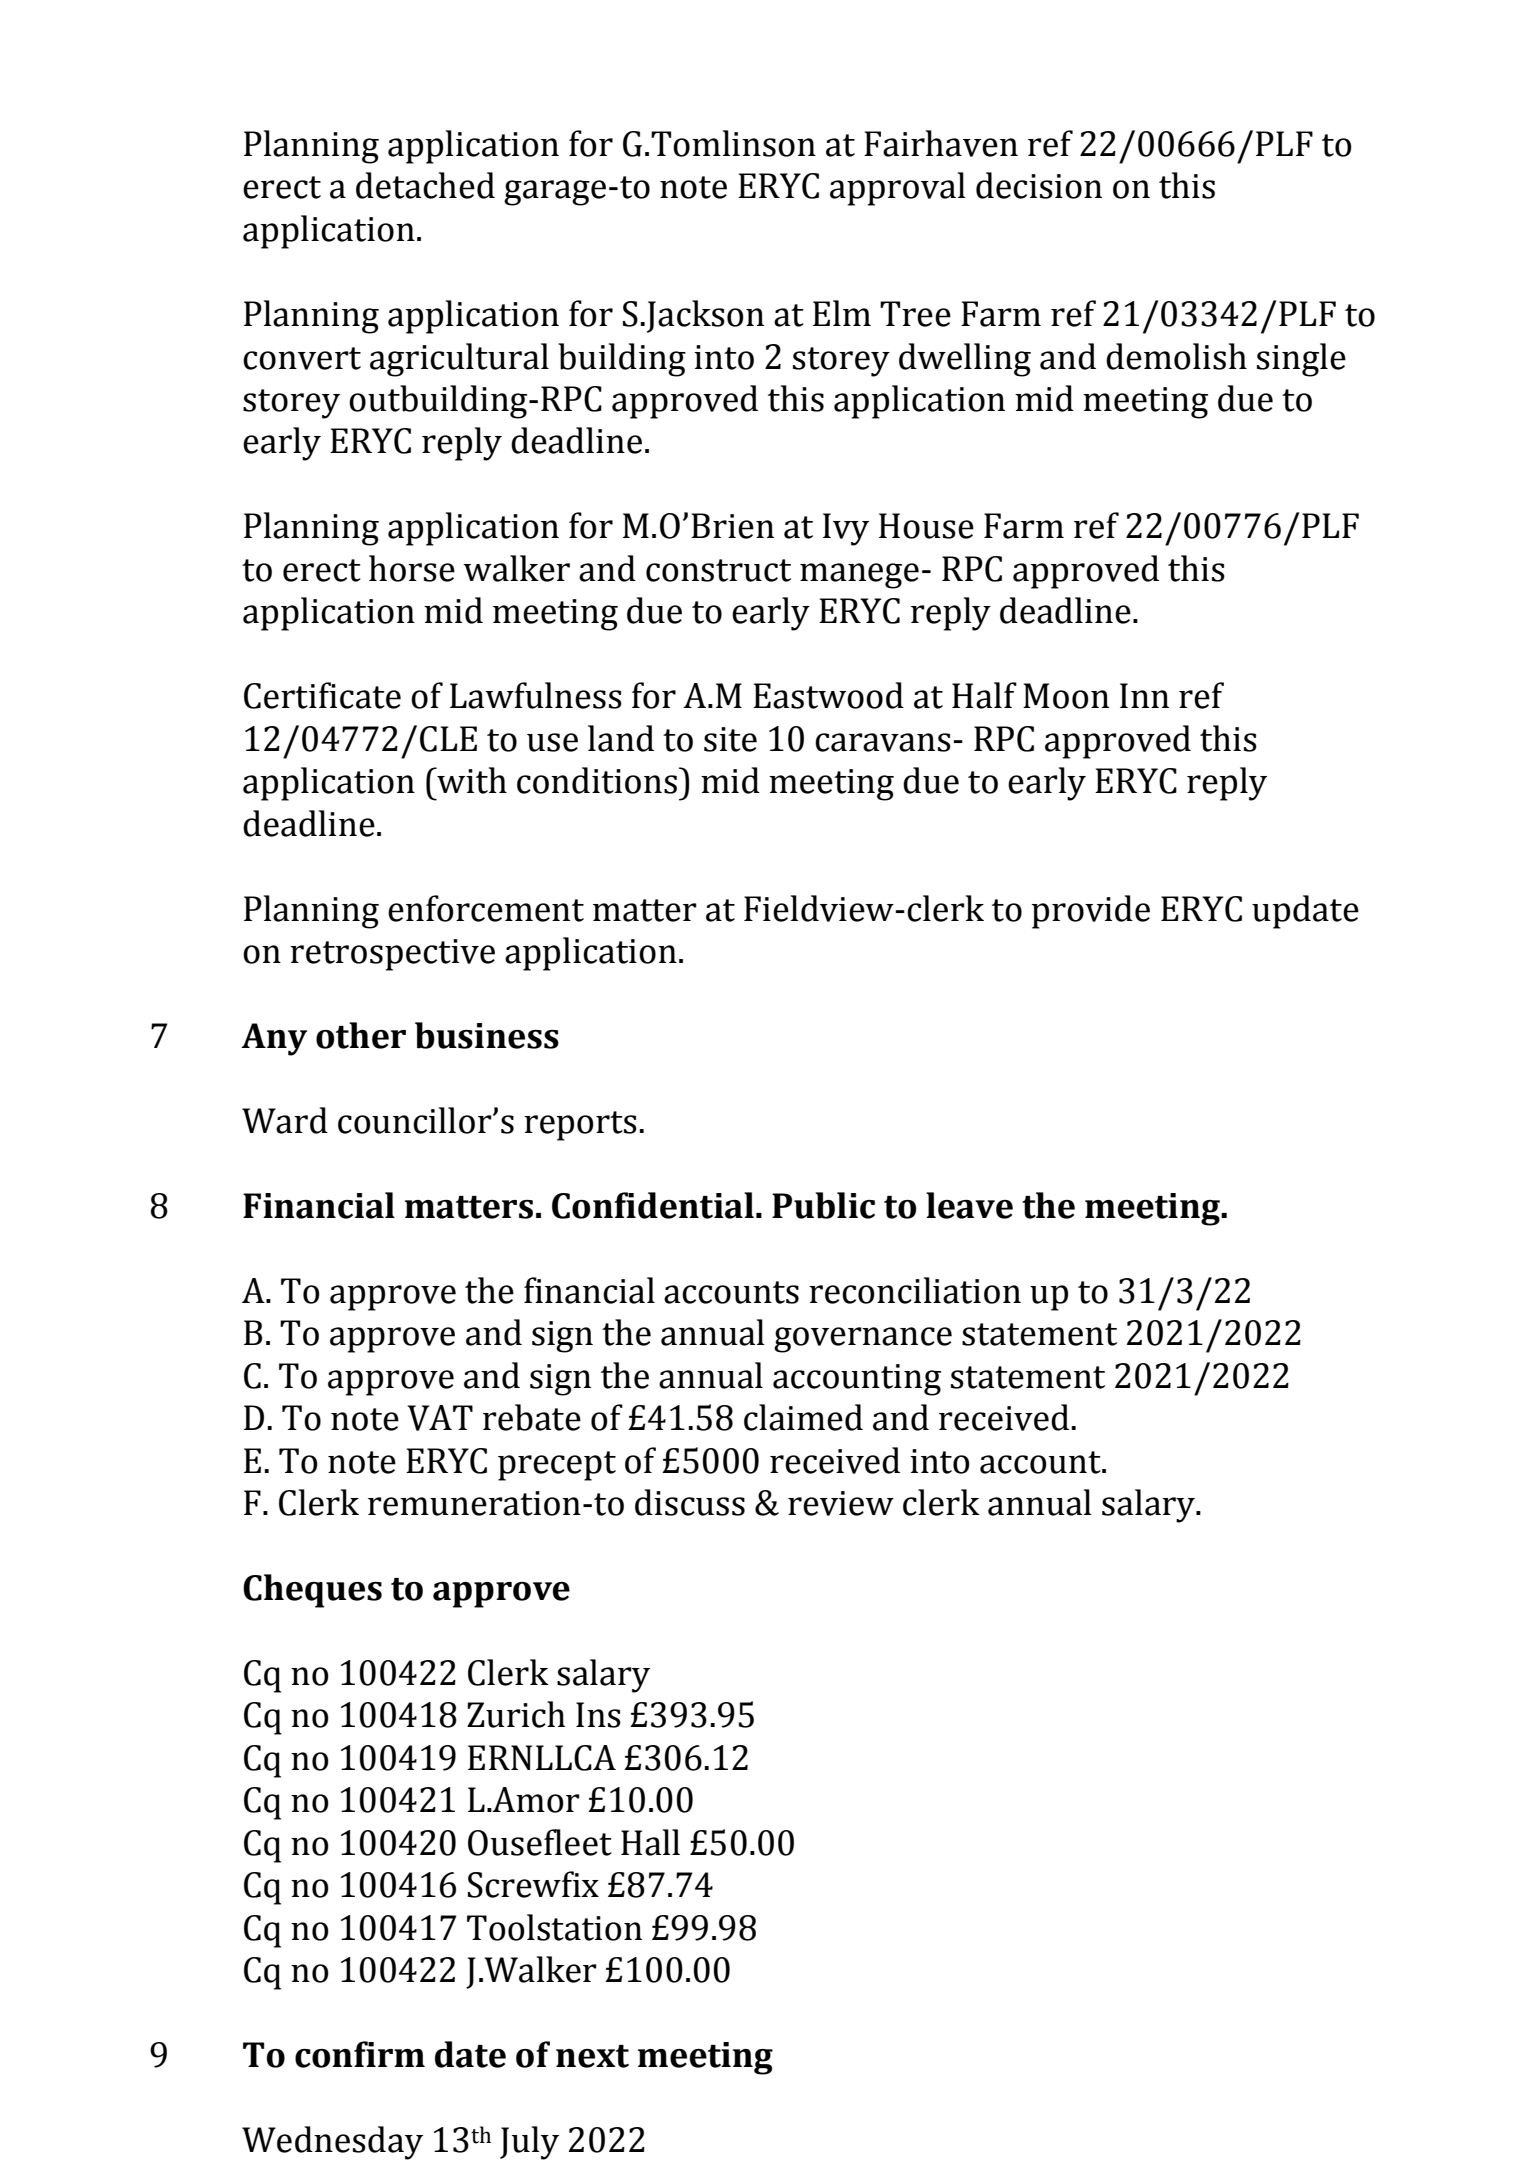 The height and width of the screenshot is (2178, 1540). I want to click on retrospective, so click(392, 955).
